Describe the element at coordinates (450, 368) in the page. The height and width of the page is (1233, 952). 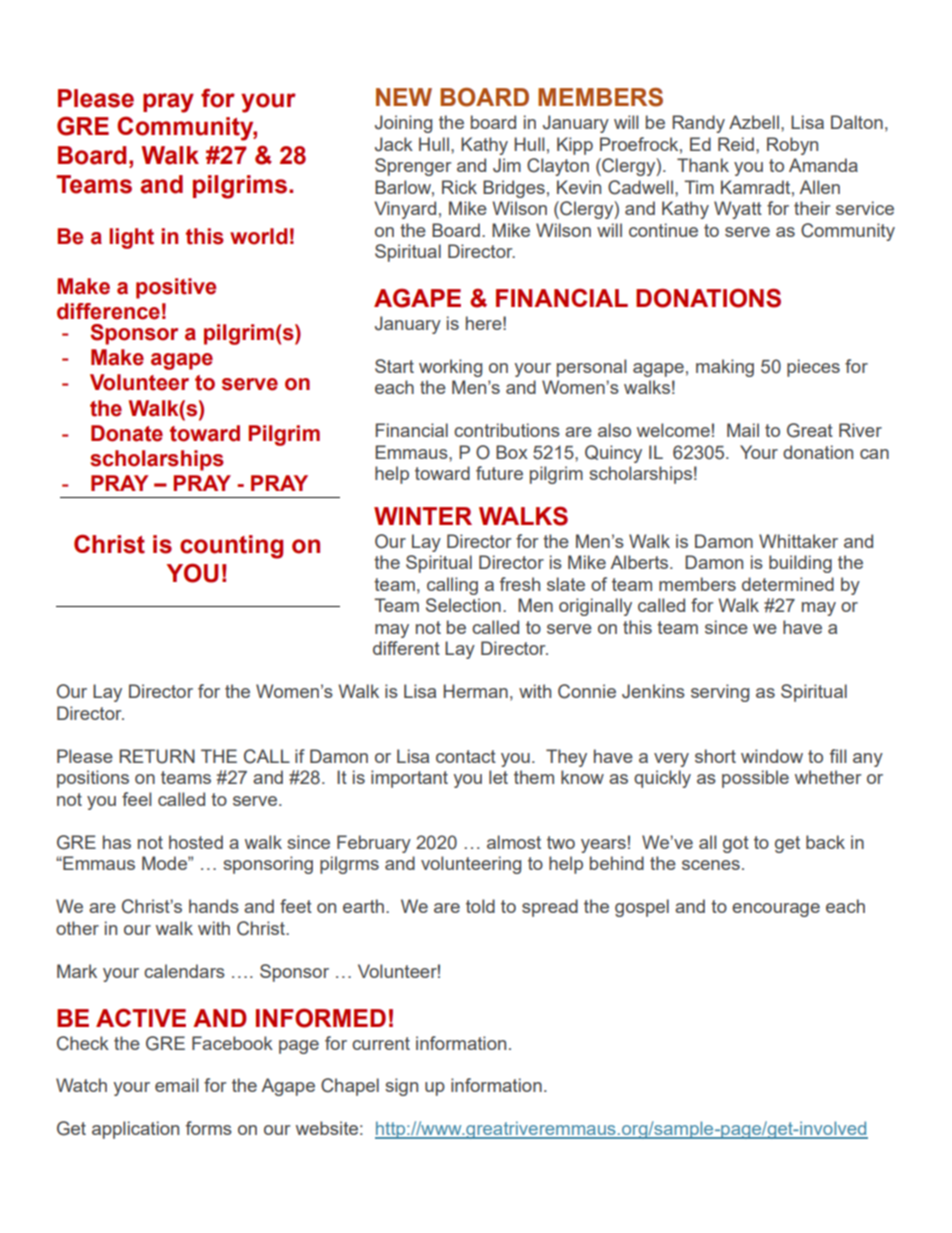
I see `working` at that location.
